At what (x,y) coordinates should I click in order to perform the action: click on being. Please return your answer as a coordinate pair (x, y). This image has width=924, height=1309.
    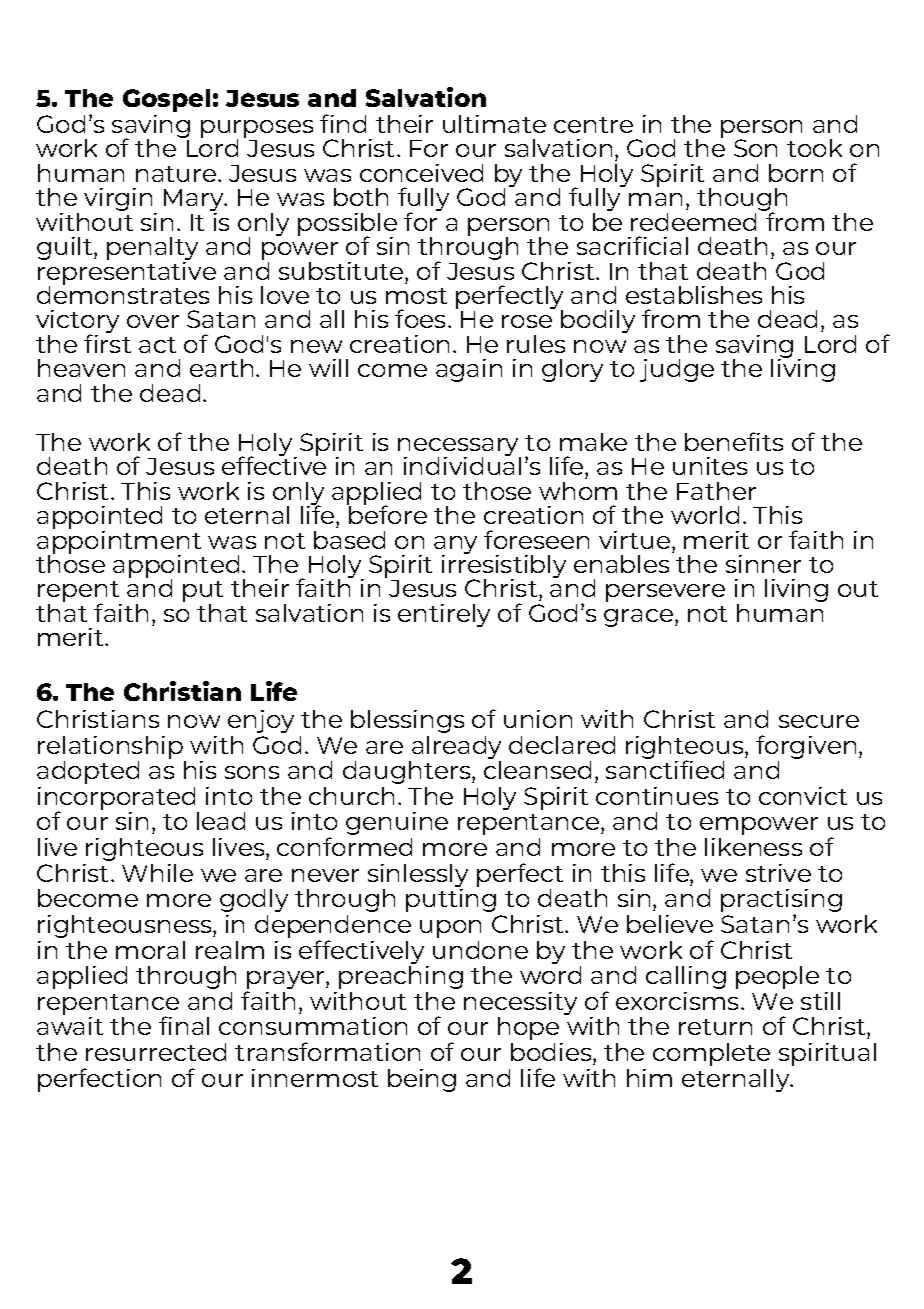
    Looking at the image, I should click on (422, 1080).
